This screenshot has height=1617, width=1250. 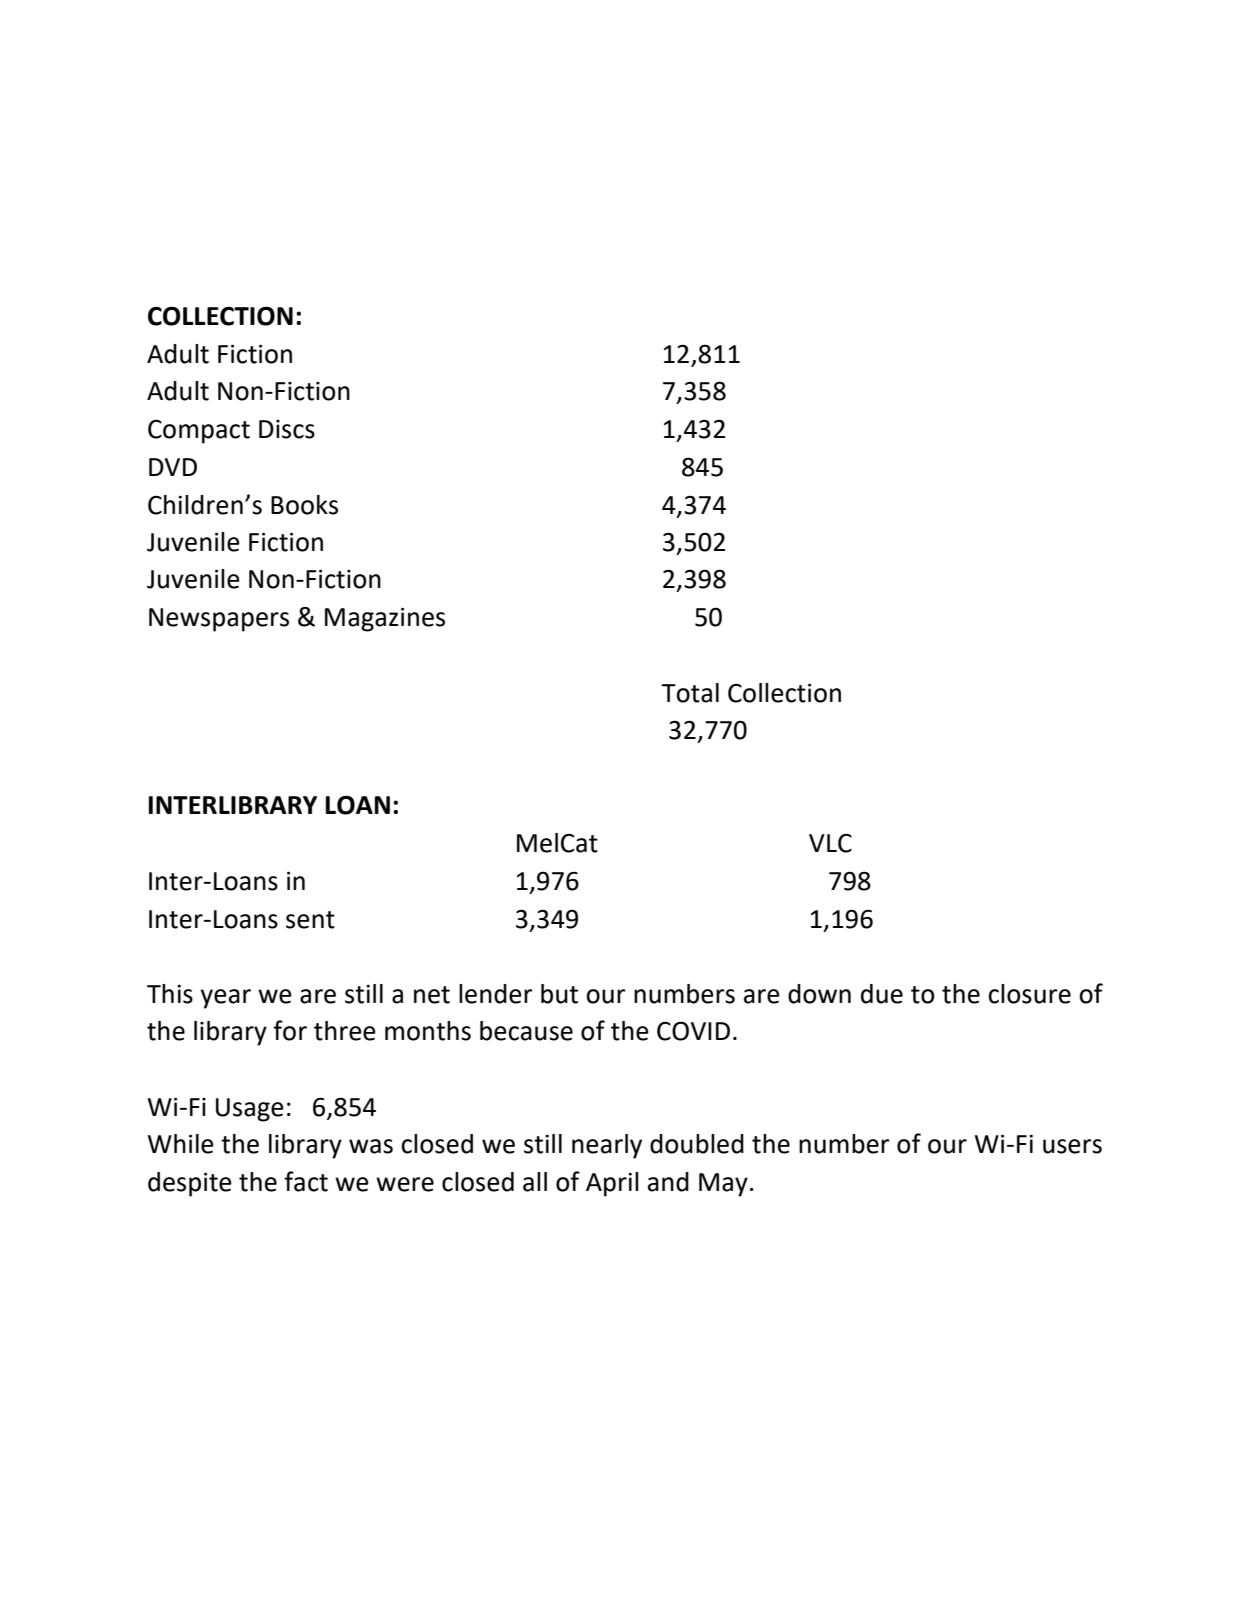 I want to click on closure, so click(x=1029, y=994).
